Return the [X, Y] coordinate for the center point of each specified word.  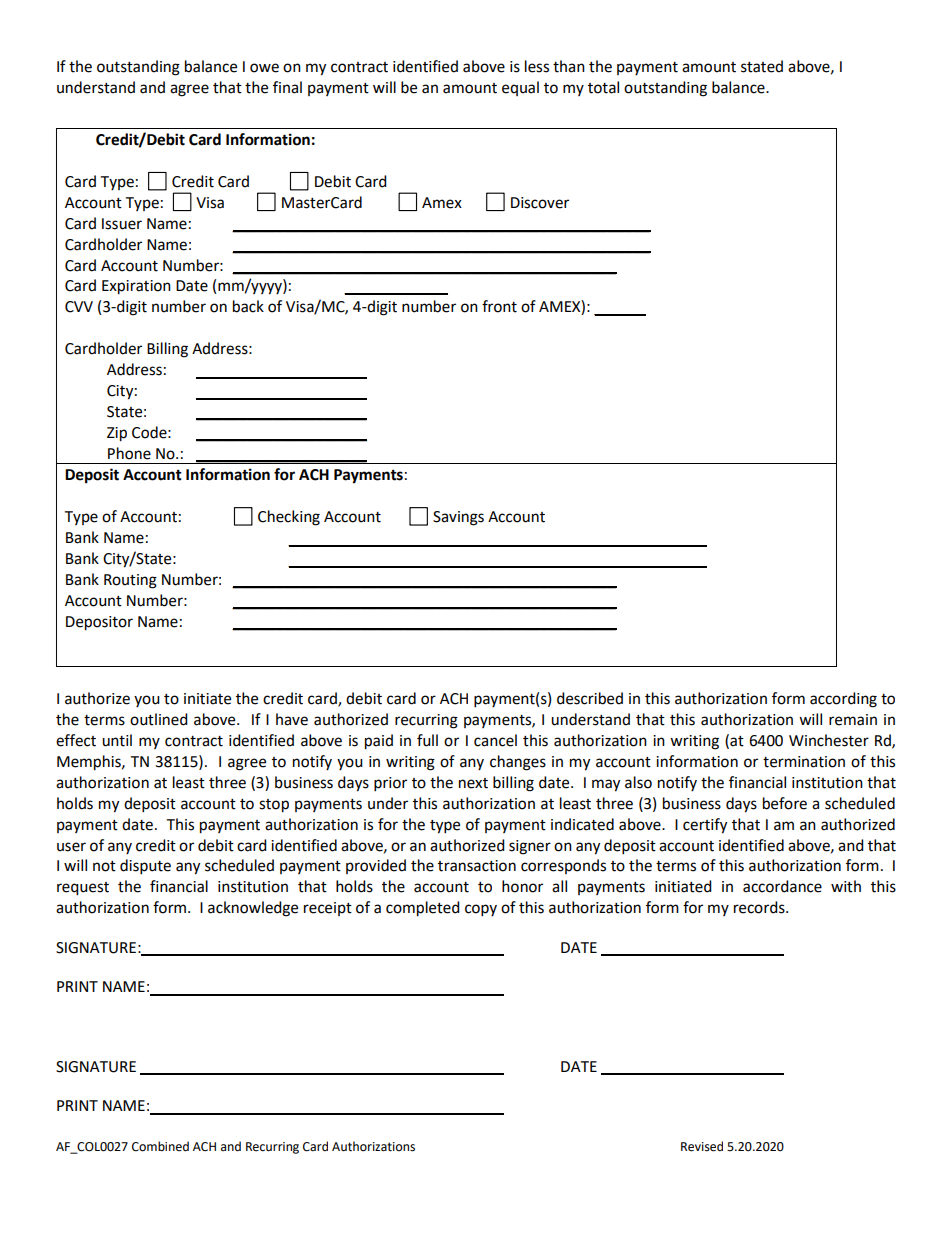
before [785, 803]
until [117, 740]
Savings [458, 518]
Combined [160, 1146]
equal [520, 88]
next [473, 783]
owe [264, 68]
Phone [129, 453]
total [603, 87]
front [499, 306]
